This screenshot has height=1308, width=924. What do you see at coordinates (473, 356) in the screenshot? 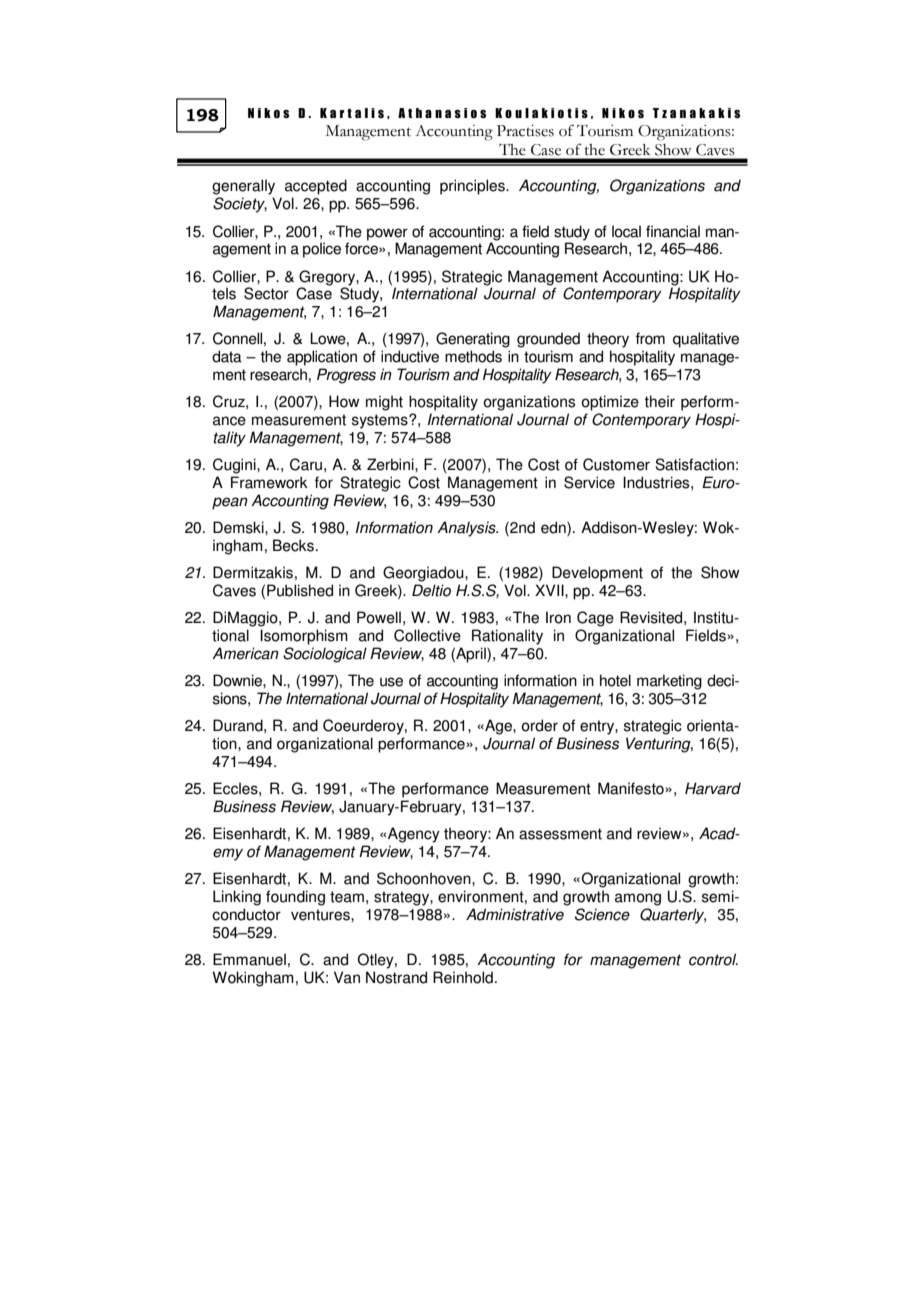
I see `methods` at bounding box center [473, 356].
